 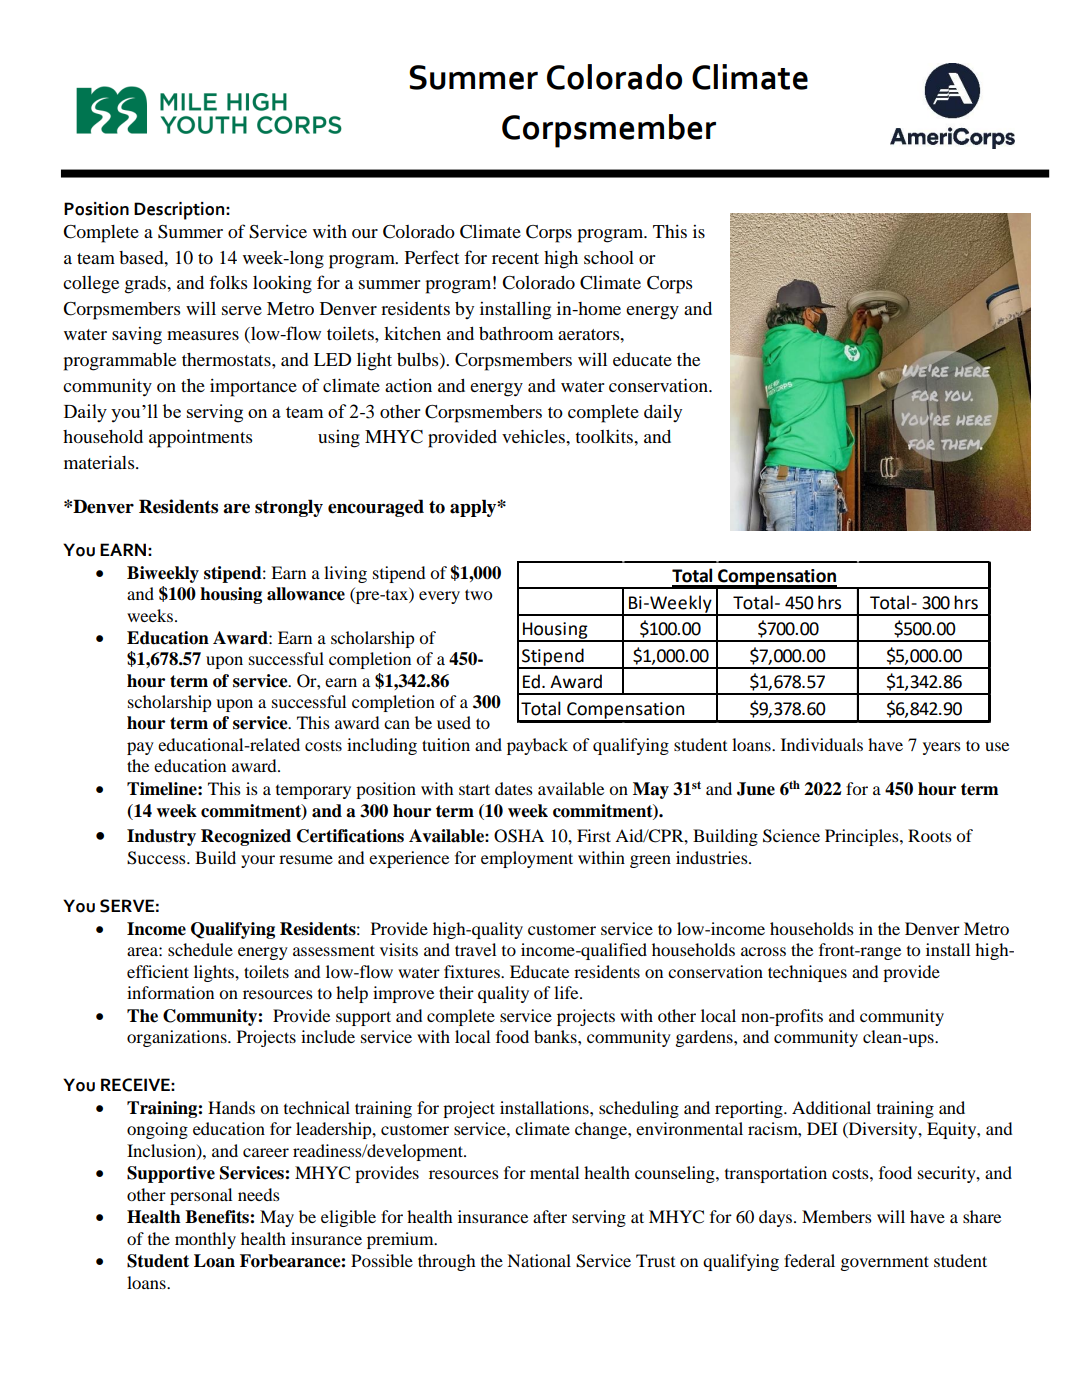 I want to click on two, so click(x=478, y=594).
